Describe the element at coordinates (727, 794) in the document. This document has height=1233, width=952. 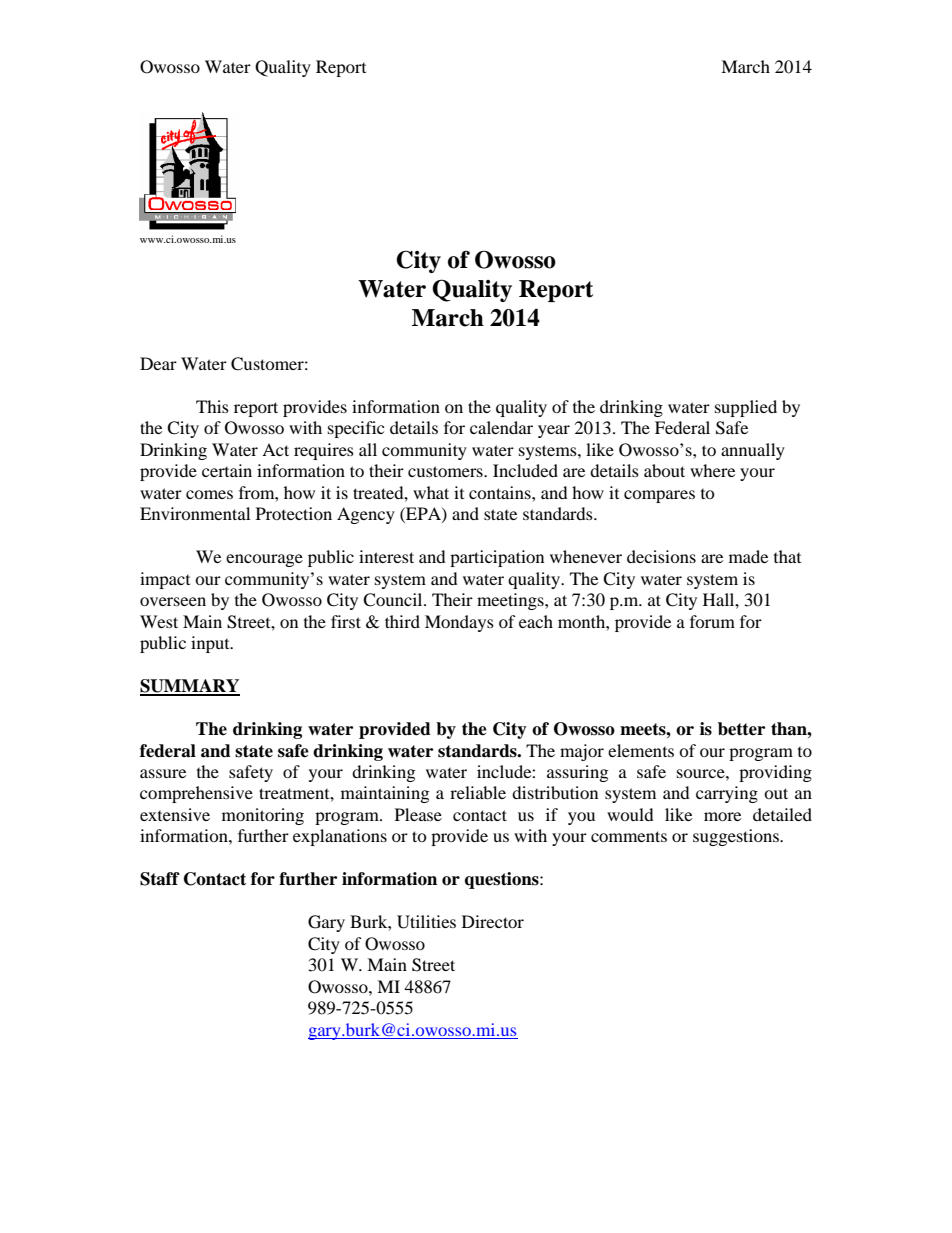
I see `carrying` at that location.
